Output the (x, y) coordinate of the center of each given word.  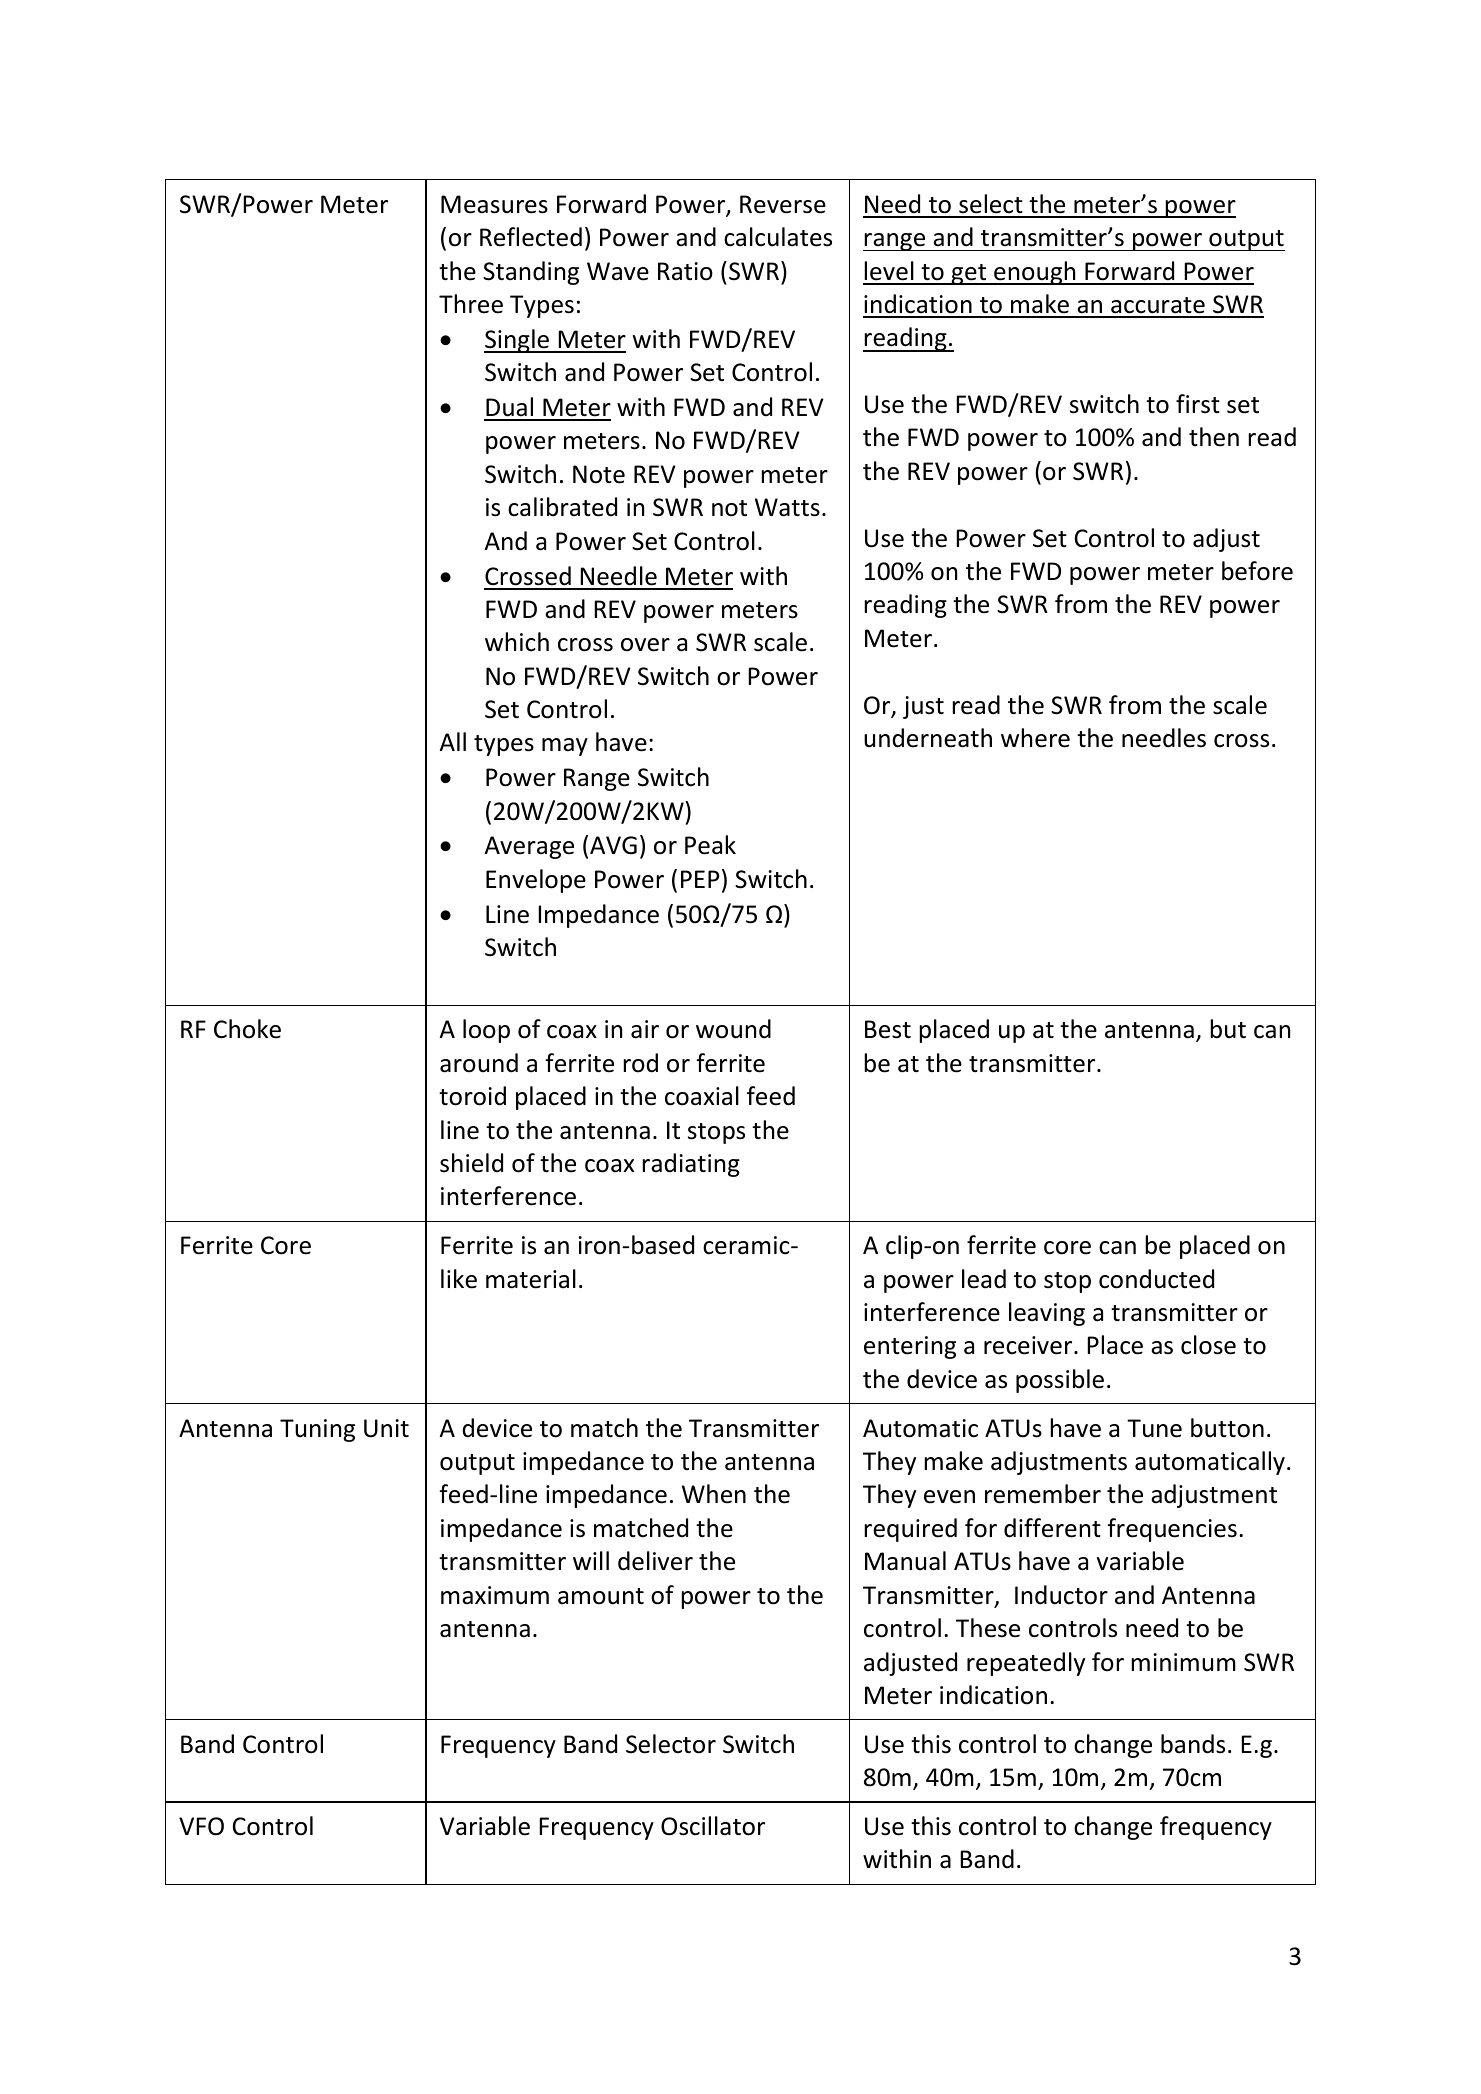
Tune (1154, 1428)
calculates (778, 237)
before (1257, 571)
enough (1035, 273)
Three (471, 304)
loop (486, 1031)
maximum (495, 1595)
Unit (386, 1428)
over (645, 645)
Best (888, 1029)
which (517, 642)
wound (733, 1029)
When (714, 1494)
